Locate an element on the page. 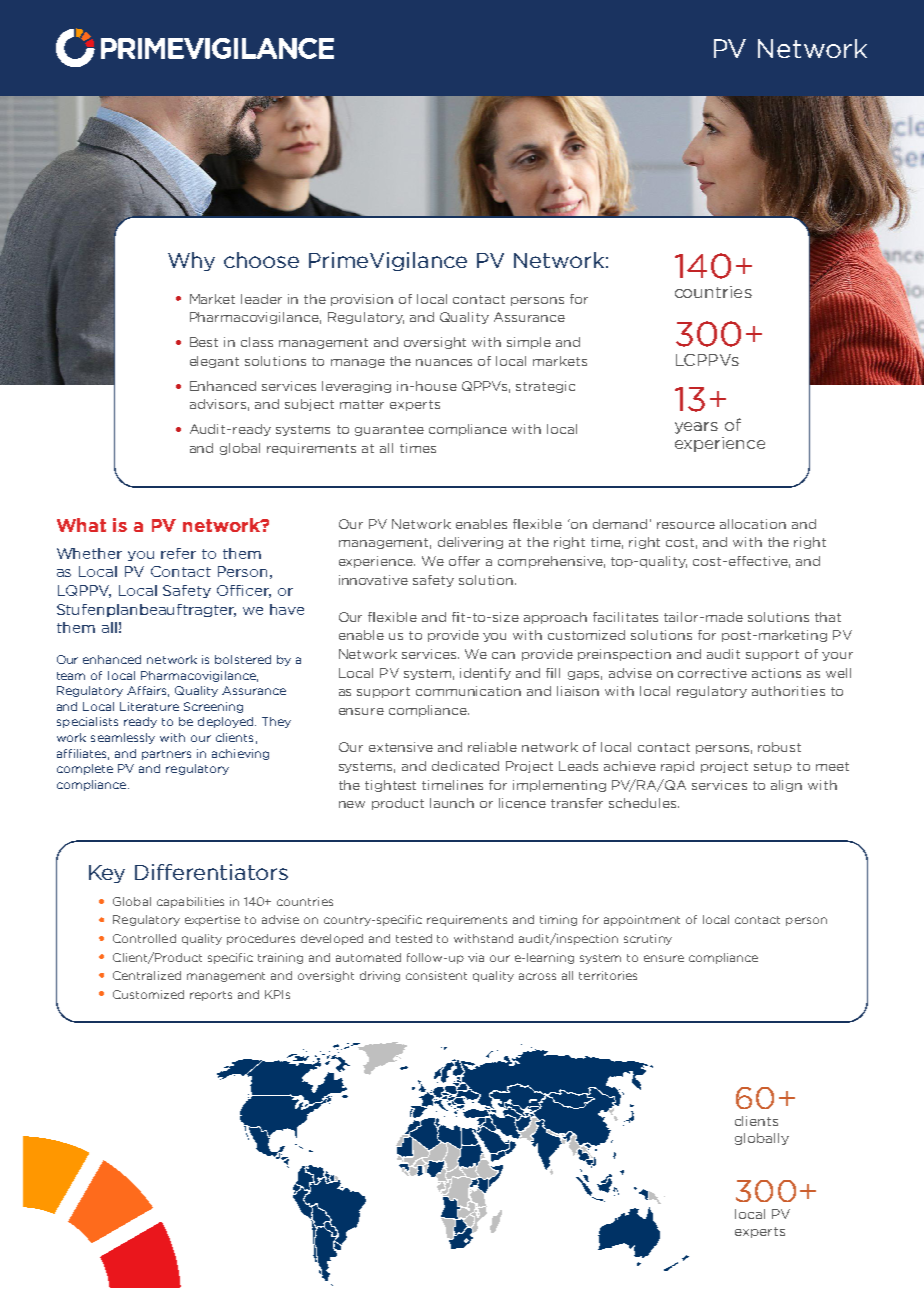 The image size is (924, 1308). partners is located at coordinates (166, 755).
